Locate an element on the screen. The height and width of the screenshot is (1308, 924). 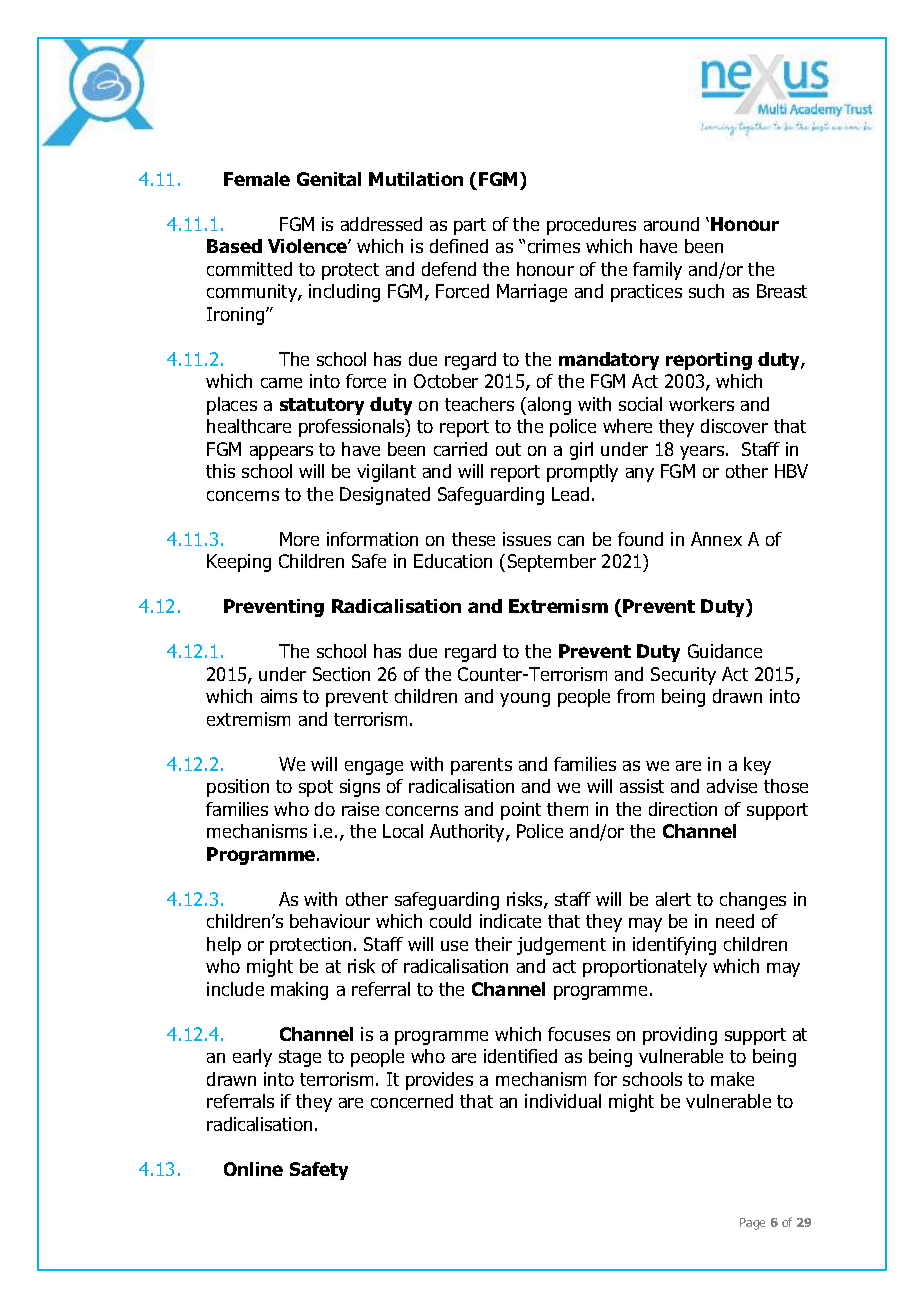
around is located at coordinates (671, 224).
